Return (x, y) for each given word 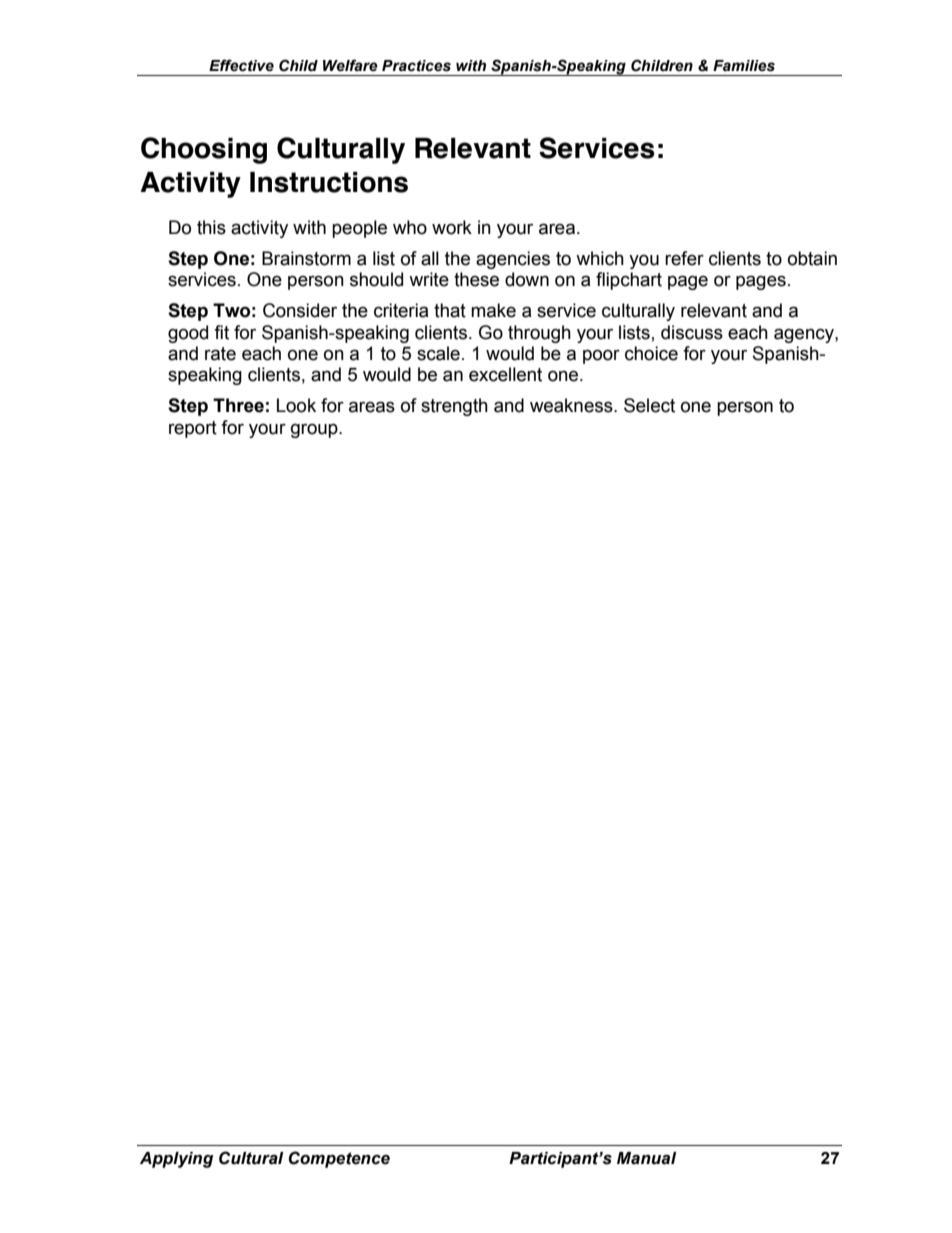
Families (744, 66)
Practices (416, 66)
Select (649, 405)
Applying (176, 1160)
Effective (241, 65)
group (315, 430)
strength (454, 407)
